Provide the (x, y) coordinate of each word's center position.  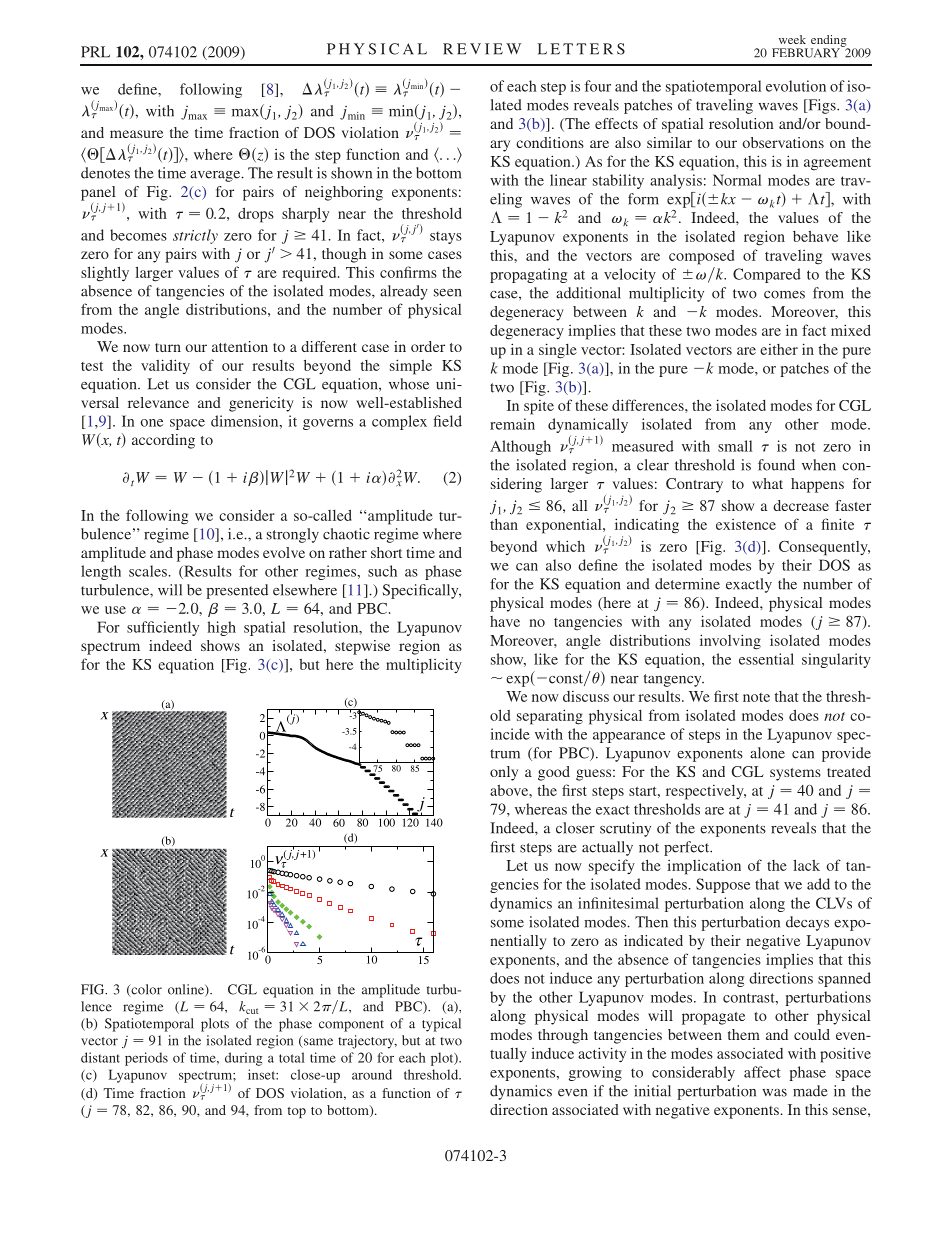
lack (806, 865)
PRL (95, 52)
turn (168, 347)
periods (146, 1059)
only (504, 773)
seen (448, 293)
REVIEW (482, 49)
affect (762, 1072)
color (145, 990)
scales (148, 571)
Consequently (824, 548)
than (504, 524)
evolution (796, 86)
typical (441, 1025)
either (779, 349)
